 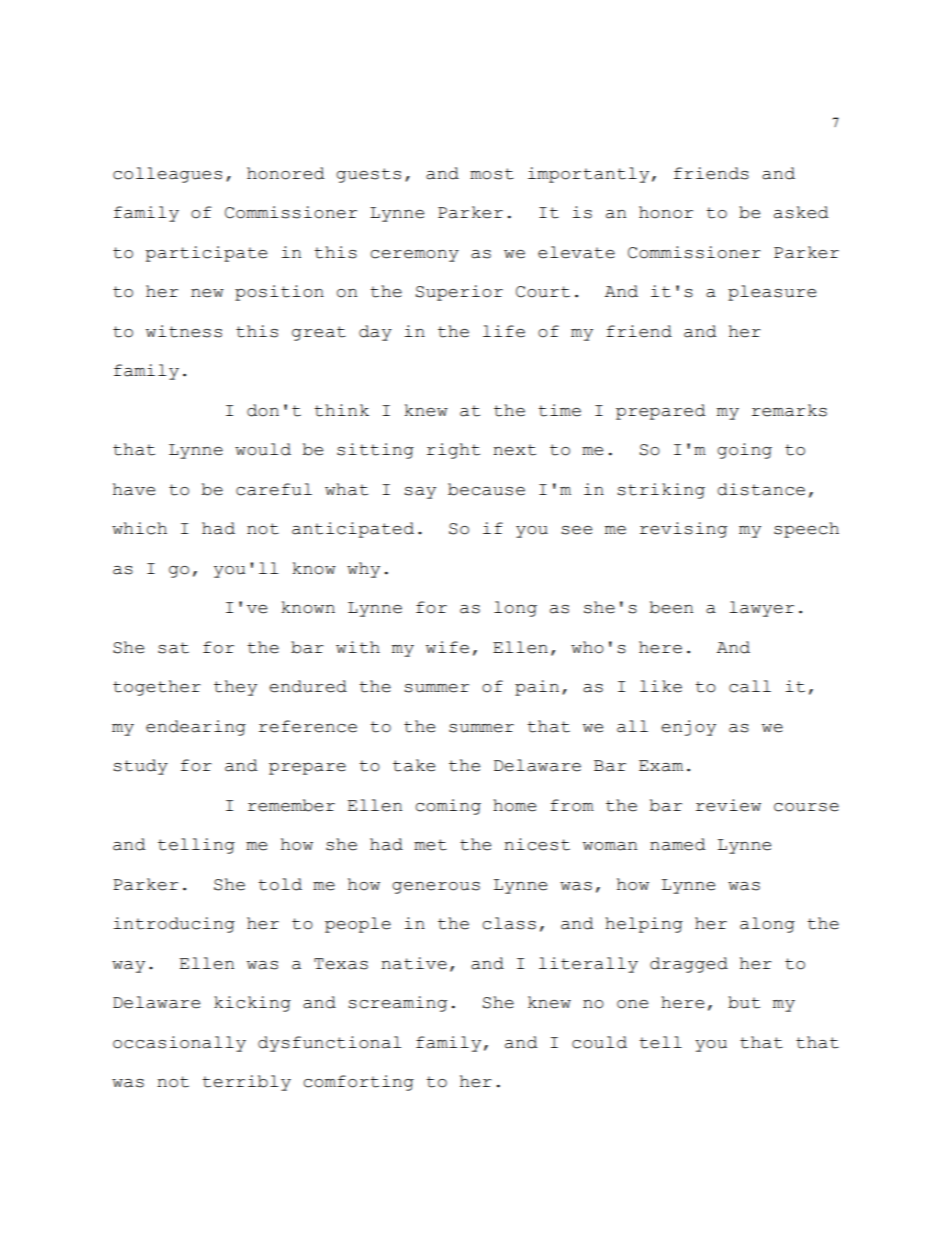 I want to click on sat, so click(x=173, y=648).
